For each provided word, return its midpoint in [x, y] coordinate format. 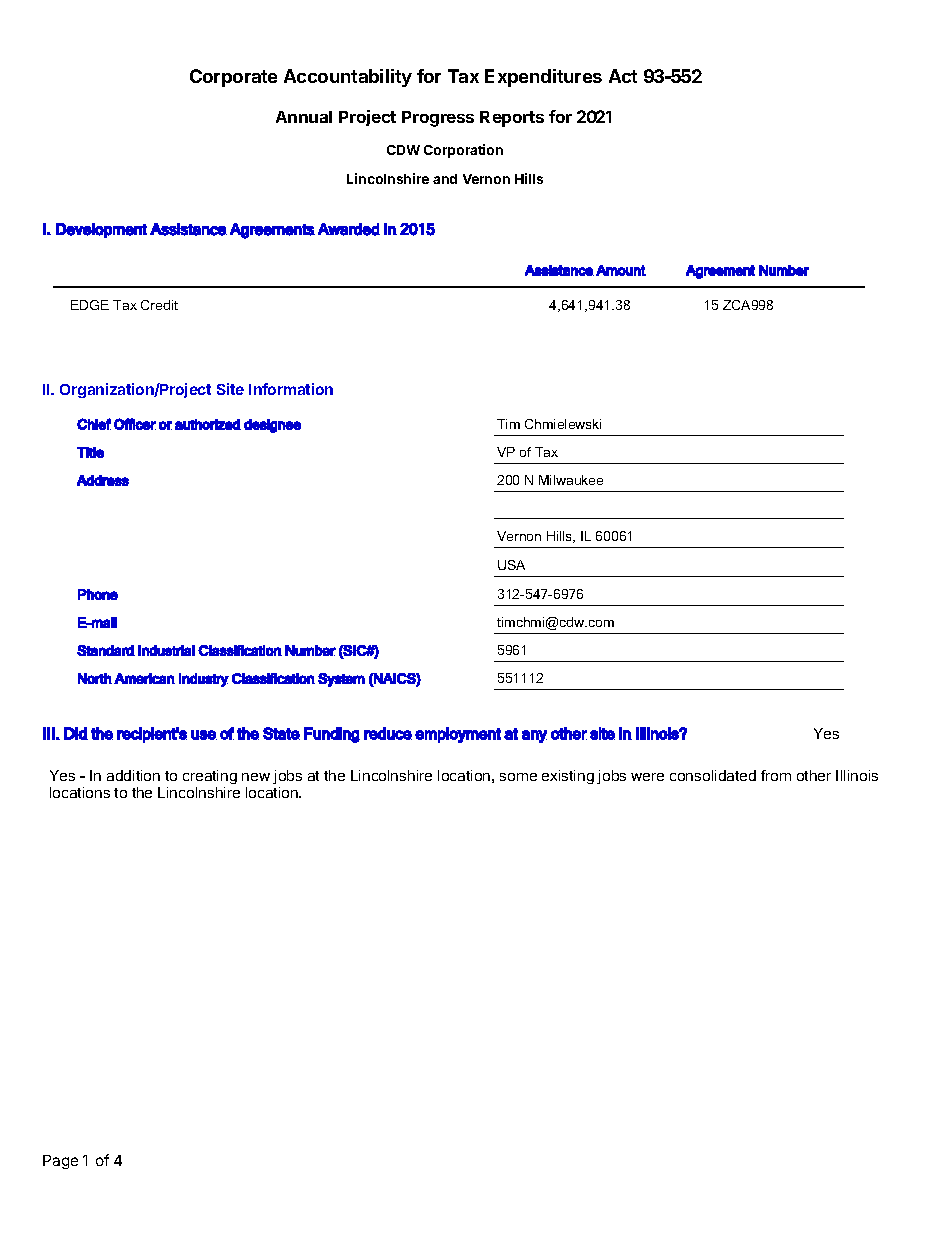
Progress [438, 119]
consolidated [713, 775]
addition [133, 775]
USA [511, 565]
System [341, 680]
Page [60, 1162]
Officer [135, 424]
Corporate [233, 78]
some [518, 777]
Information [291, 389]
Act [623, 76]
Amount [621, 270]
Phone [98, 594]
